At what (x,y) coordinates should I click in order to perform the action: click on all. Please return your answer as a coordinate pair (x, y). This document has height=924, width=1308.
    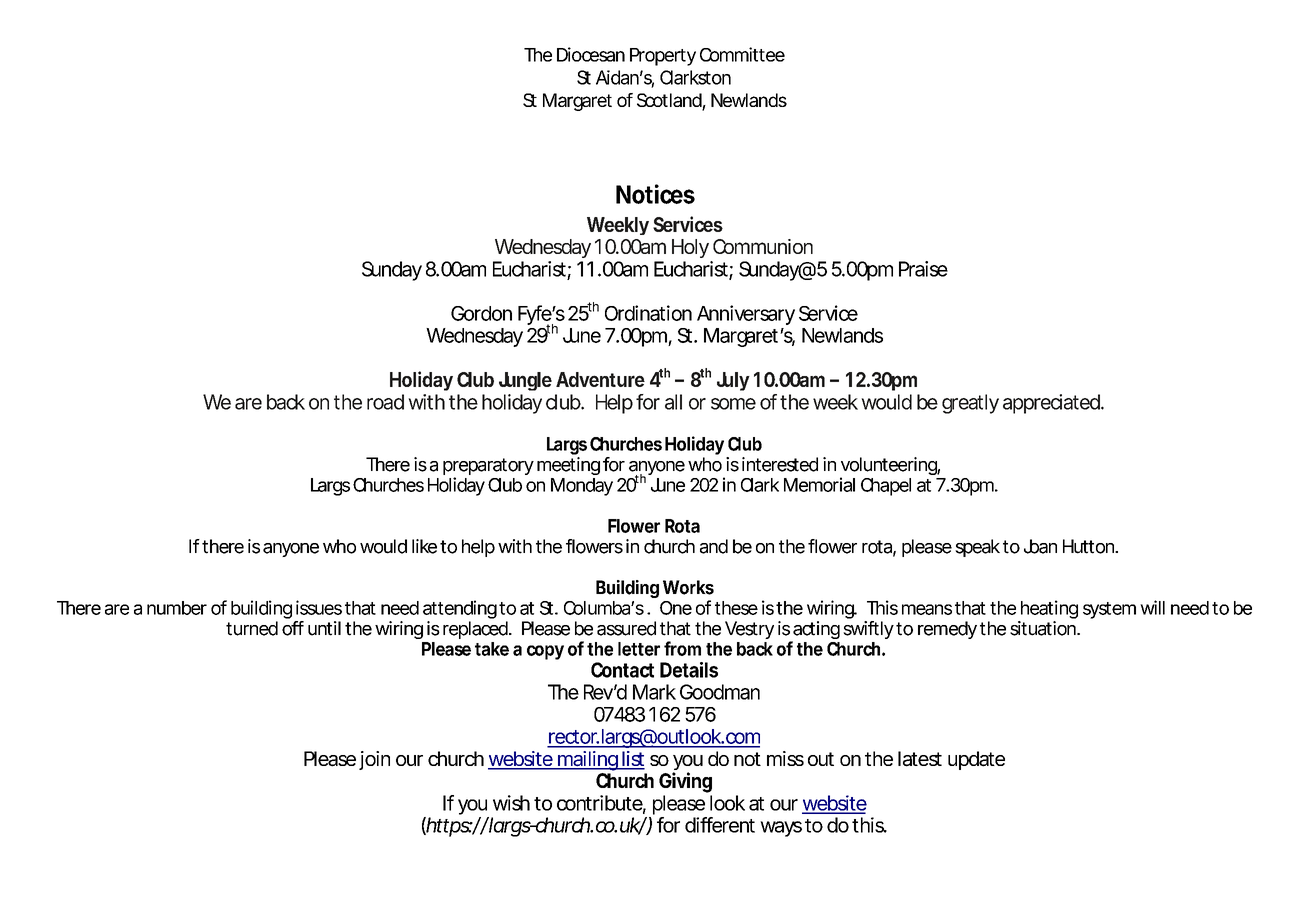
    Looking at the image, I should click on (673, 402).
